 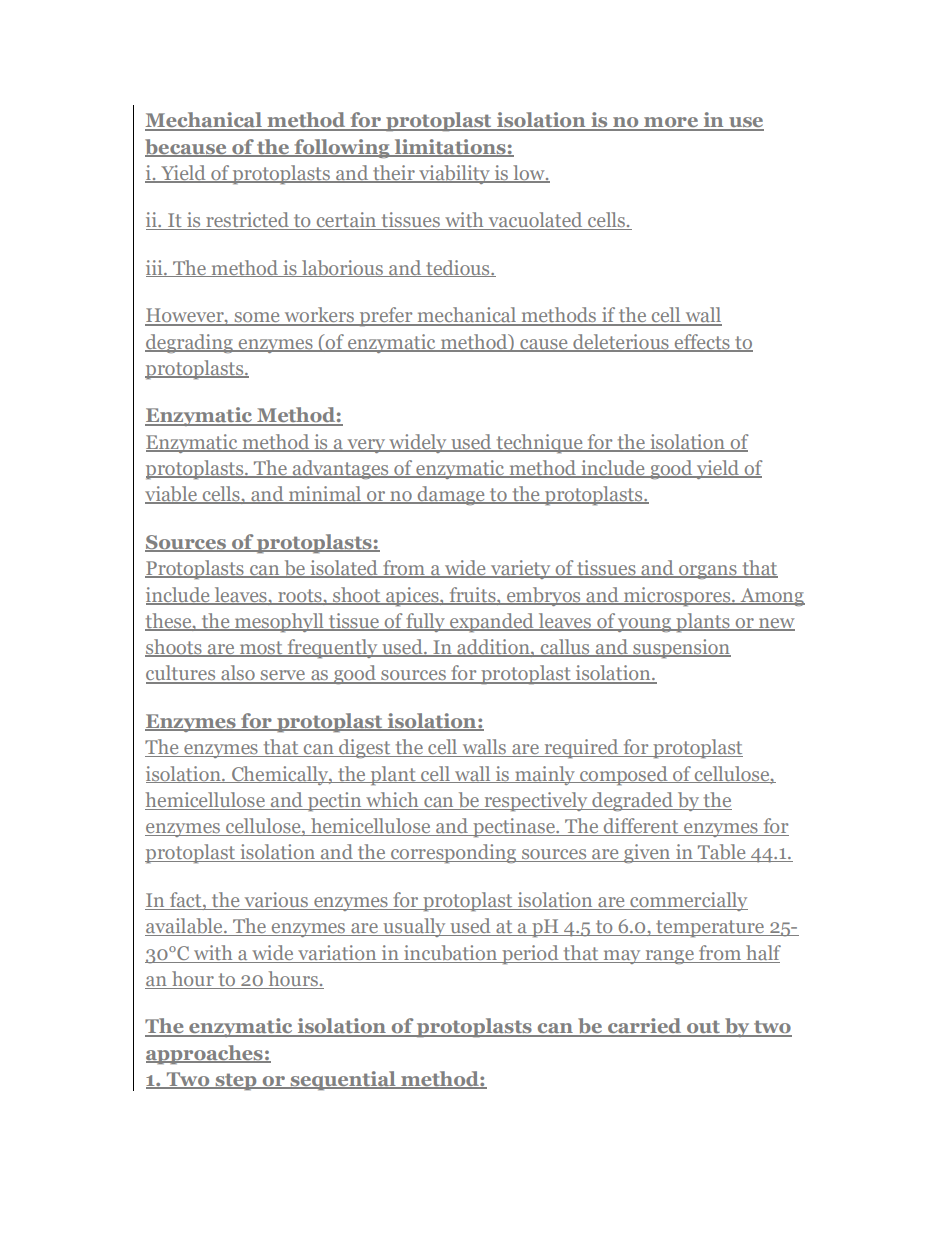 What do you see at coordinates (624, 775) in the image?
I see `composed` at bounding box center [624, 775].
